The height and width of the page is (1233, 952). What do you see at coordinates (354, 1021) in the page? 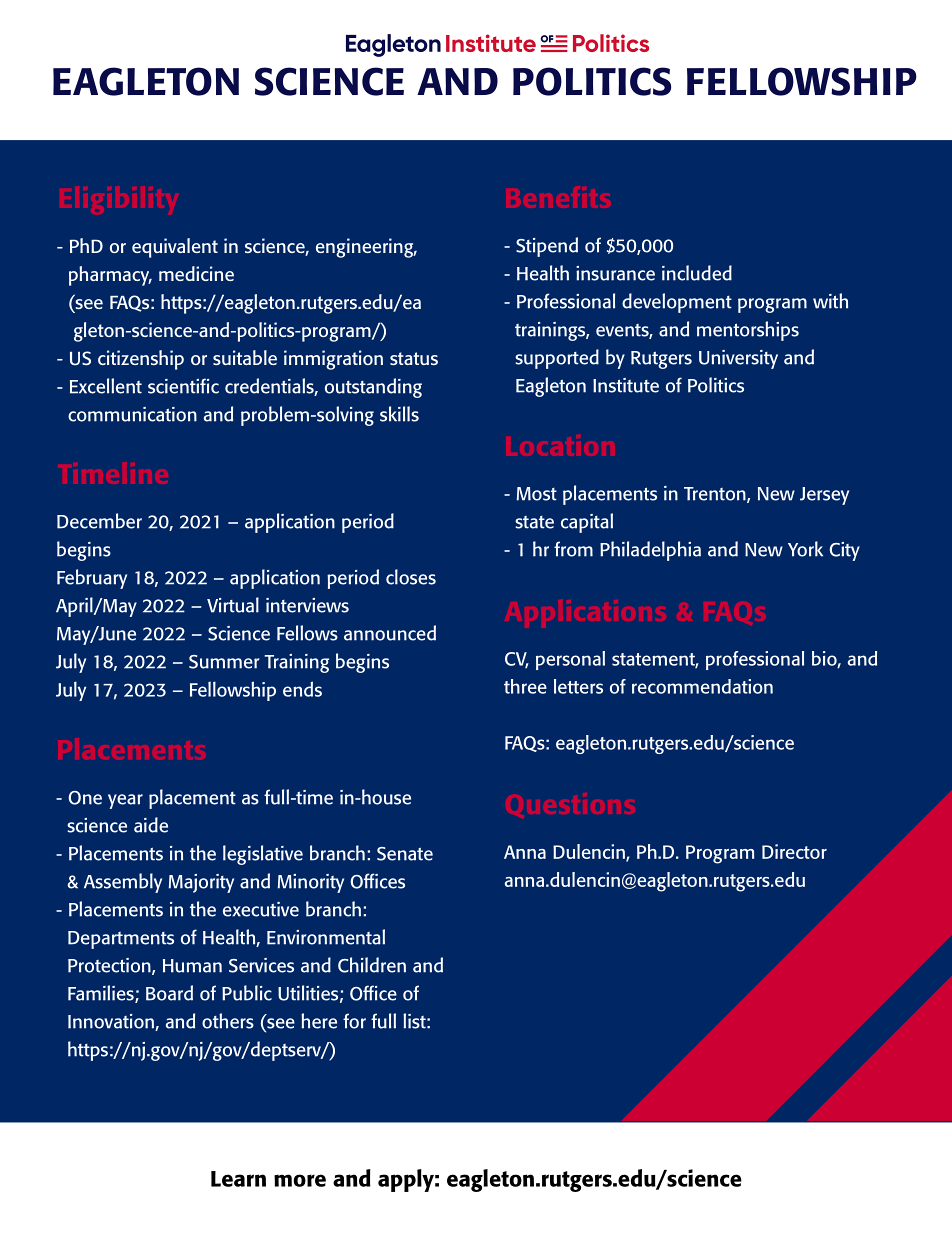
I see `for` at bounding box center [354, 1021].
